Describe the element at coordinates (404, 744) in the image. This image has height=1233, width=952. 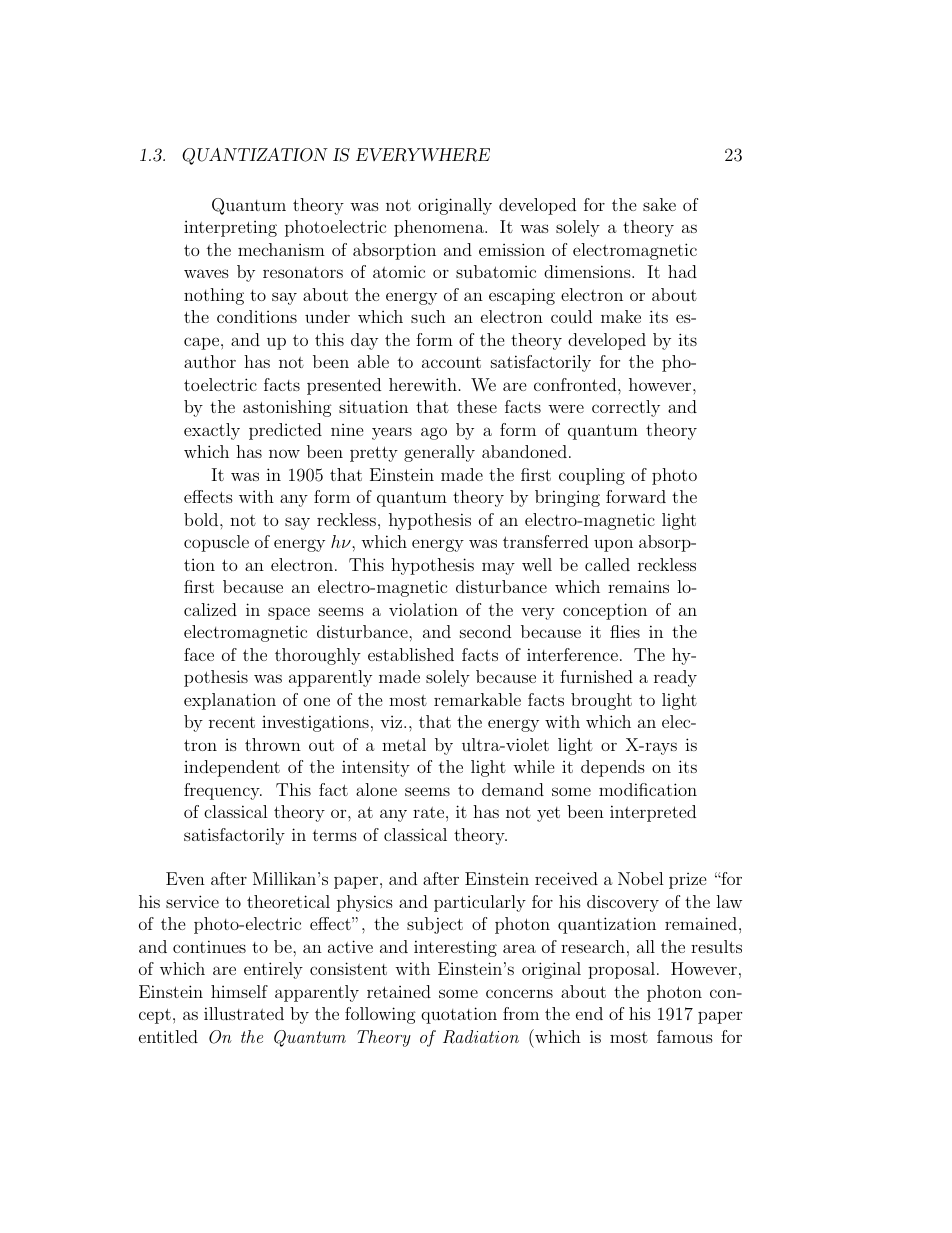
I see `metal` at that location.
